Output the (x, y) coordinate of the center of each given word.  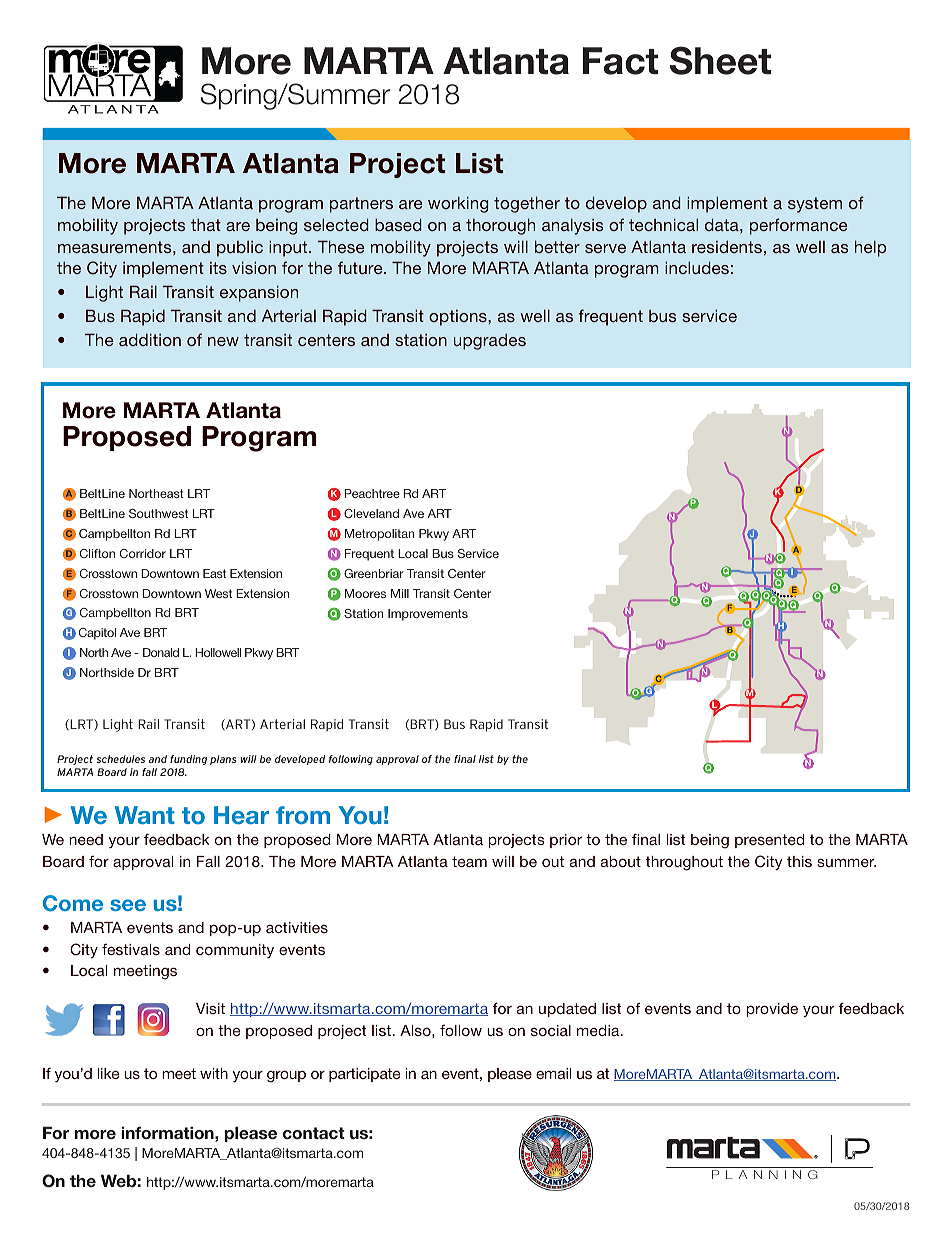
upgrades (490, 341)
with (214, 1073)
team (469, 861)
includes (697, 267)
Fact (620, 61)
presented (769, 841)
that (206, 224)
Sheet (720, 60)
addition (150, 339)
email (553, 1073)
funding (188, 760)
